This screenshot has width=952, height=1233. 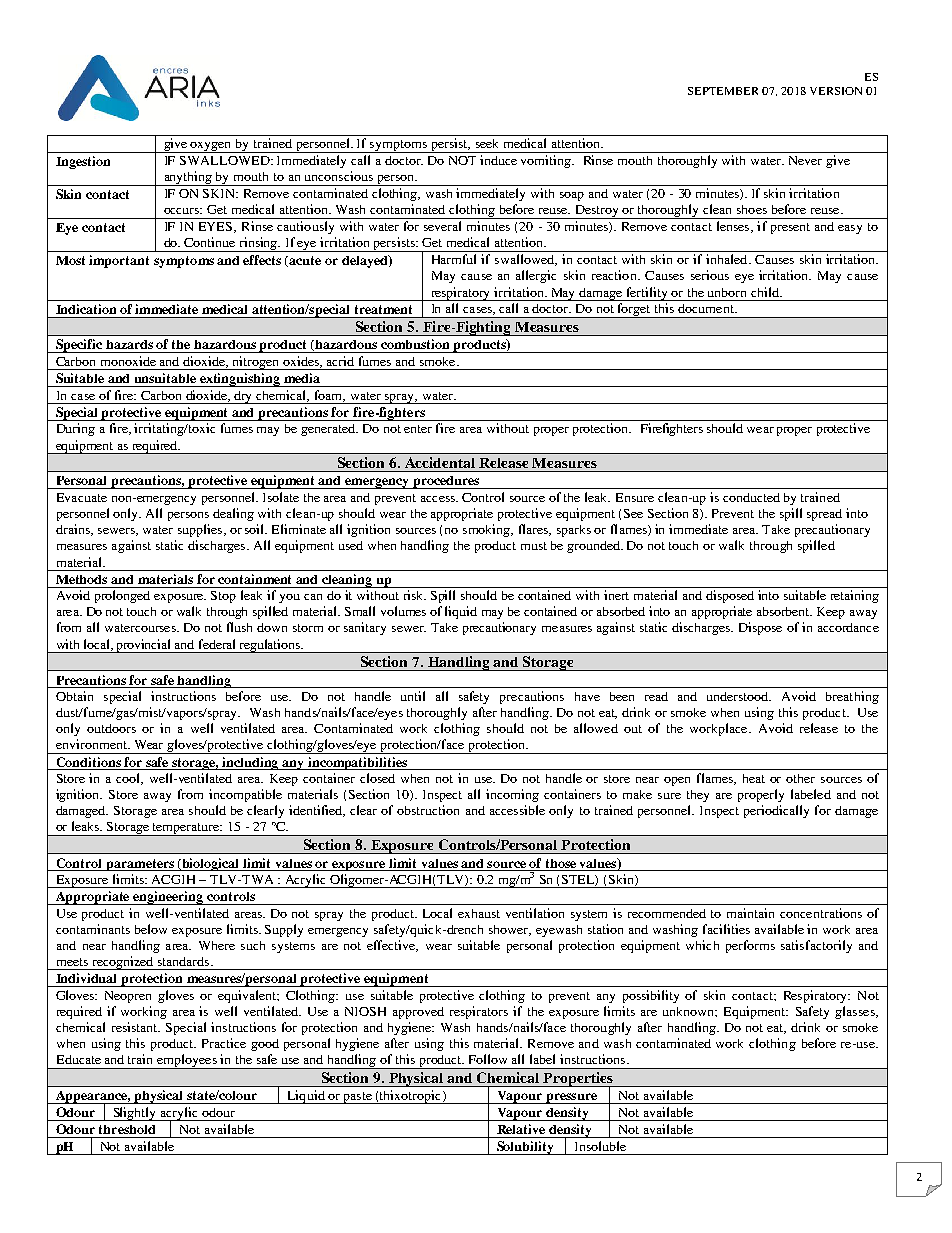 What do you see at coordinates (135, 1114) in the screenshot?
I see `Slightly` at bounding box center [135, 1114].
